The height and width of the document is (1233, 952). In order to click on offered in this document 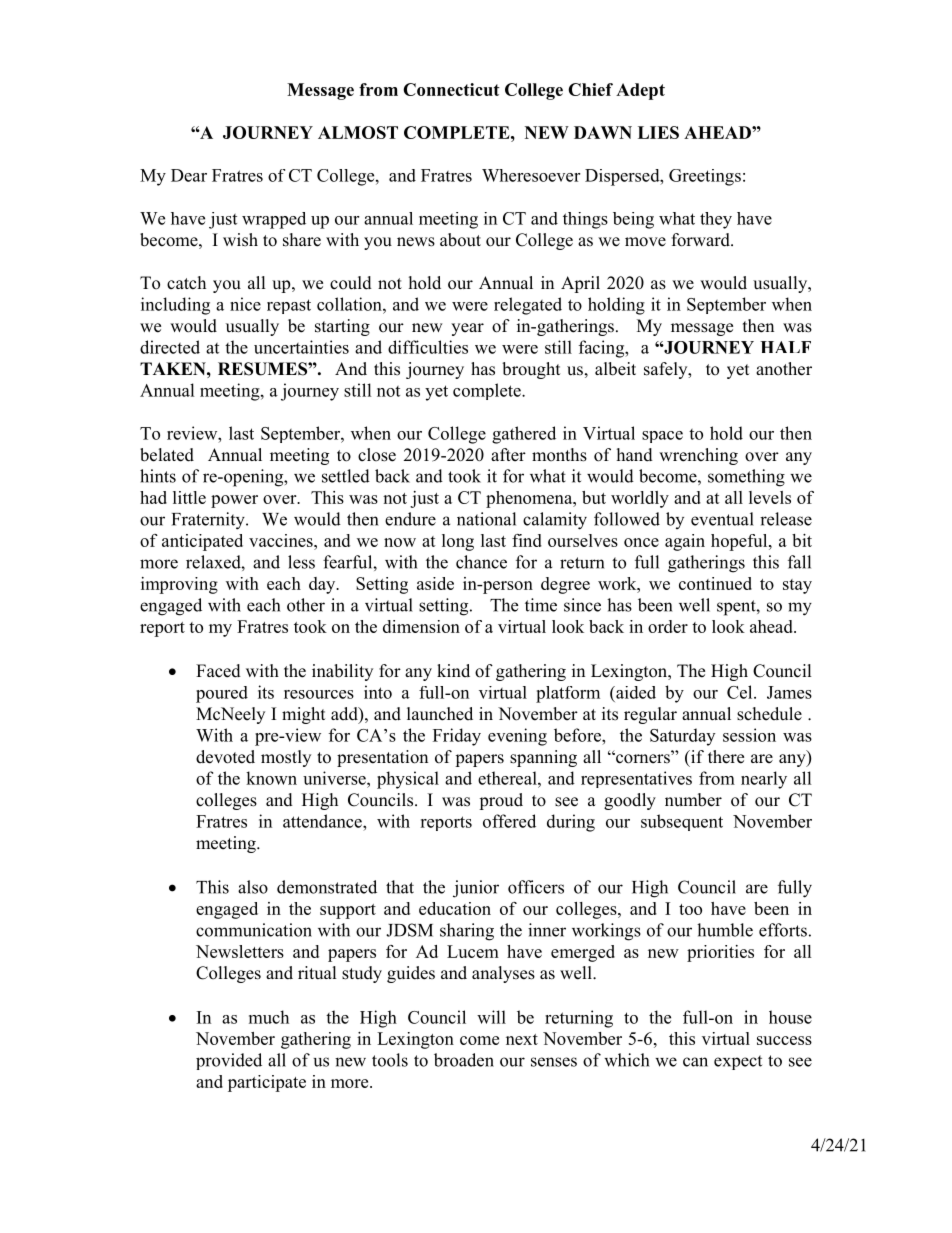, I will do `click(509, 821)`.
